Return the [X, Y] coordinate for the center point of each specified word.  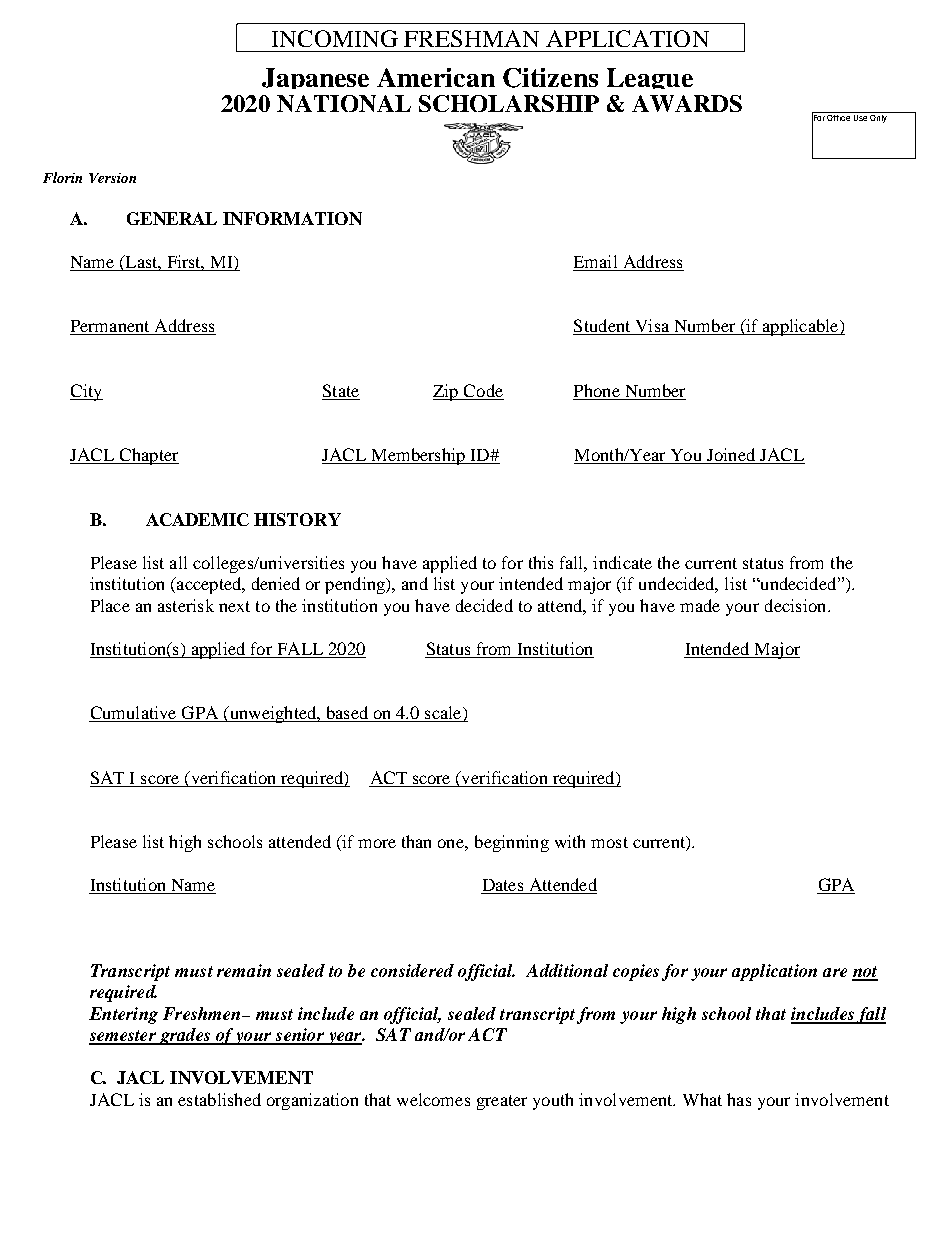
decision [797, 605]
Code [483, 392]
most [609, 842]
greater [502, 1102]
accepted [209, 585]
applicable [800, 327]
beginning [512, 843]
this [541, 562]
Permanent [111, 327]
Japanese [315, 78]
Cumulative [134, 714]
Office [839, 116]
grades [185, 1036]
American [436, 77]
